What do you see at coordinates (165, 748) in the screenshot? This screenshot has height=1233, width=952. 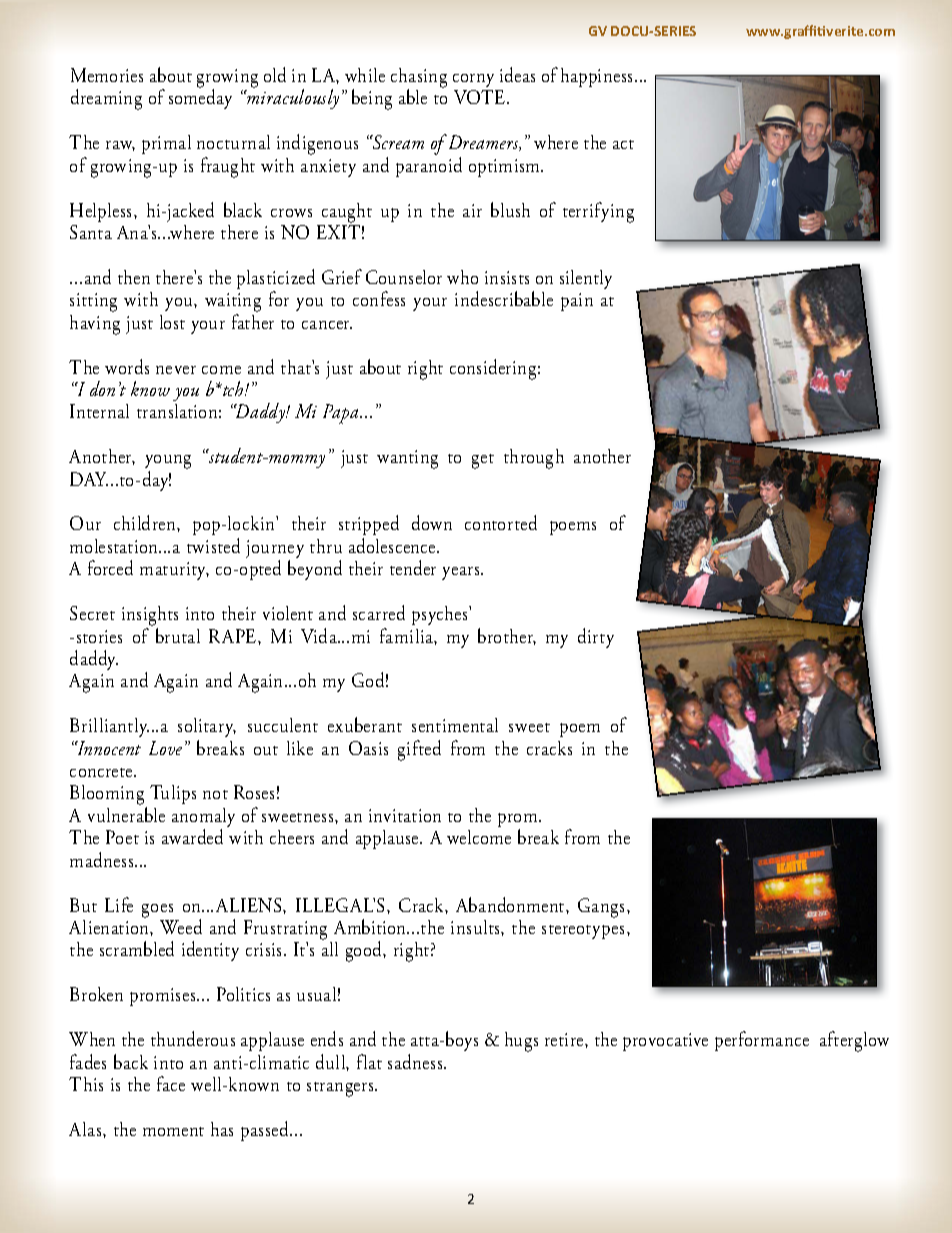 I see `Love` at bounding box center [165, 748].
